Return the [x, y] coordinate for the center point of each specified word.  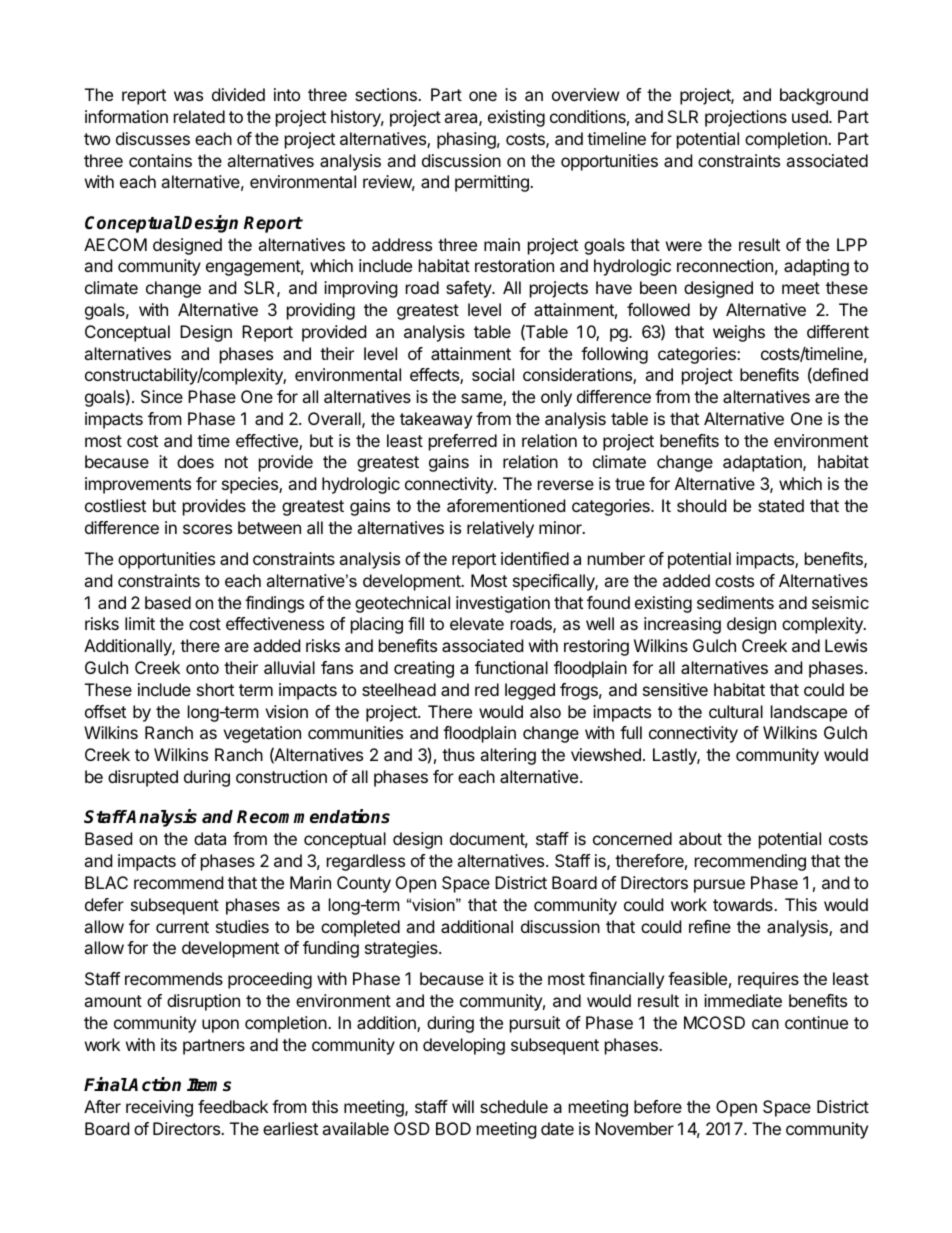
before [658, 1106]
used [811, 116]
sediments [735, 602]
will [463, 1106]
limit [140, 623]
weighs [739, 333]
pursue [719, 886]
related [199, 116]
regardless [366, 862]
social [493, 374]
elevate [477, 623]
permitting [493, 183]
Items [209, 1085]
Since [162, 396]
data [210, 838]
